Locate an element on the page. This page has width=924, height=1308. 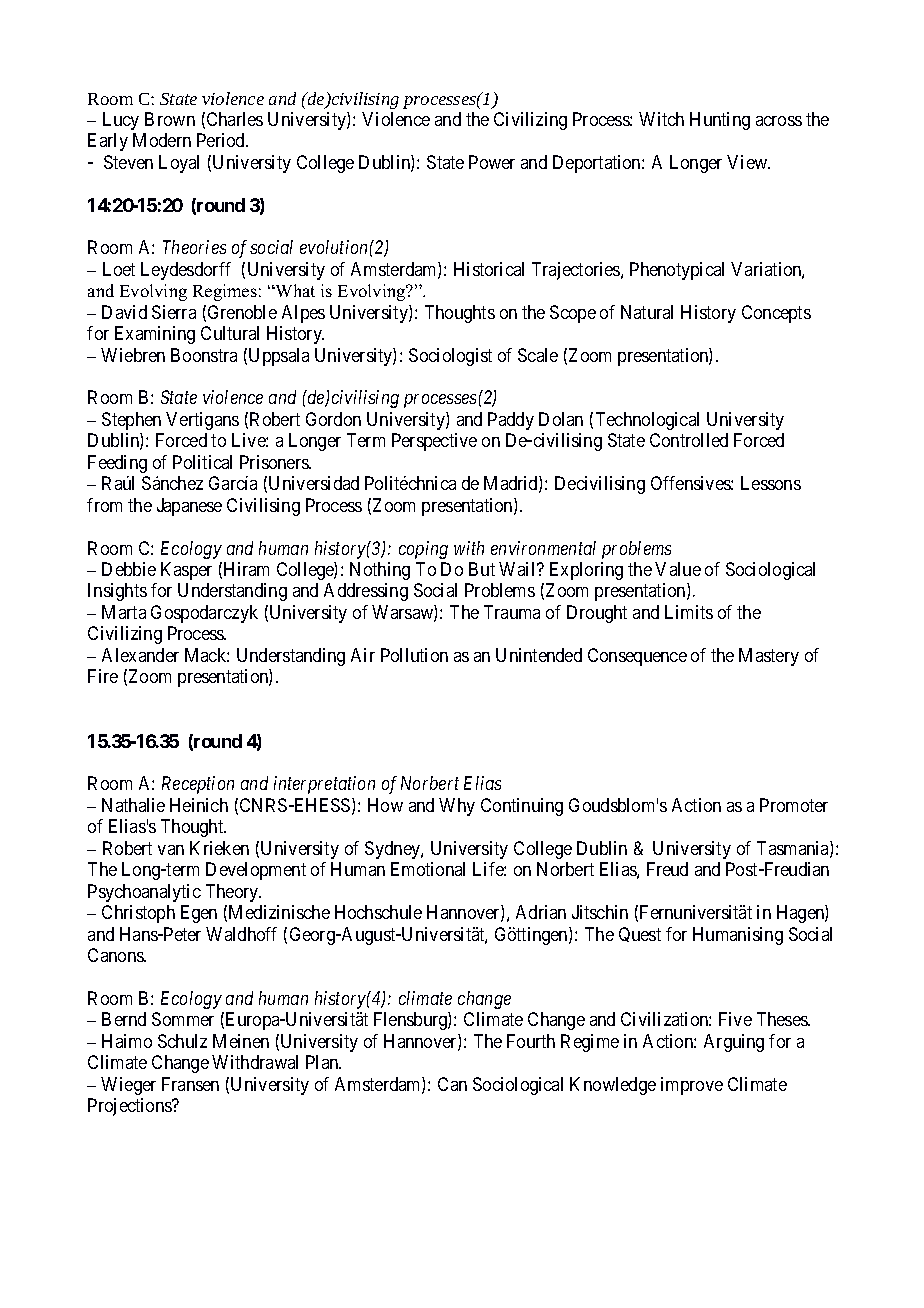
Technological is located at coordinates (647, 421).
